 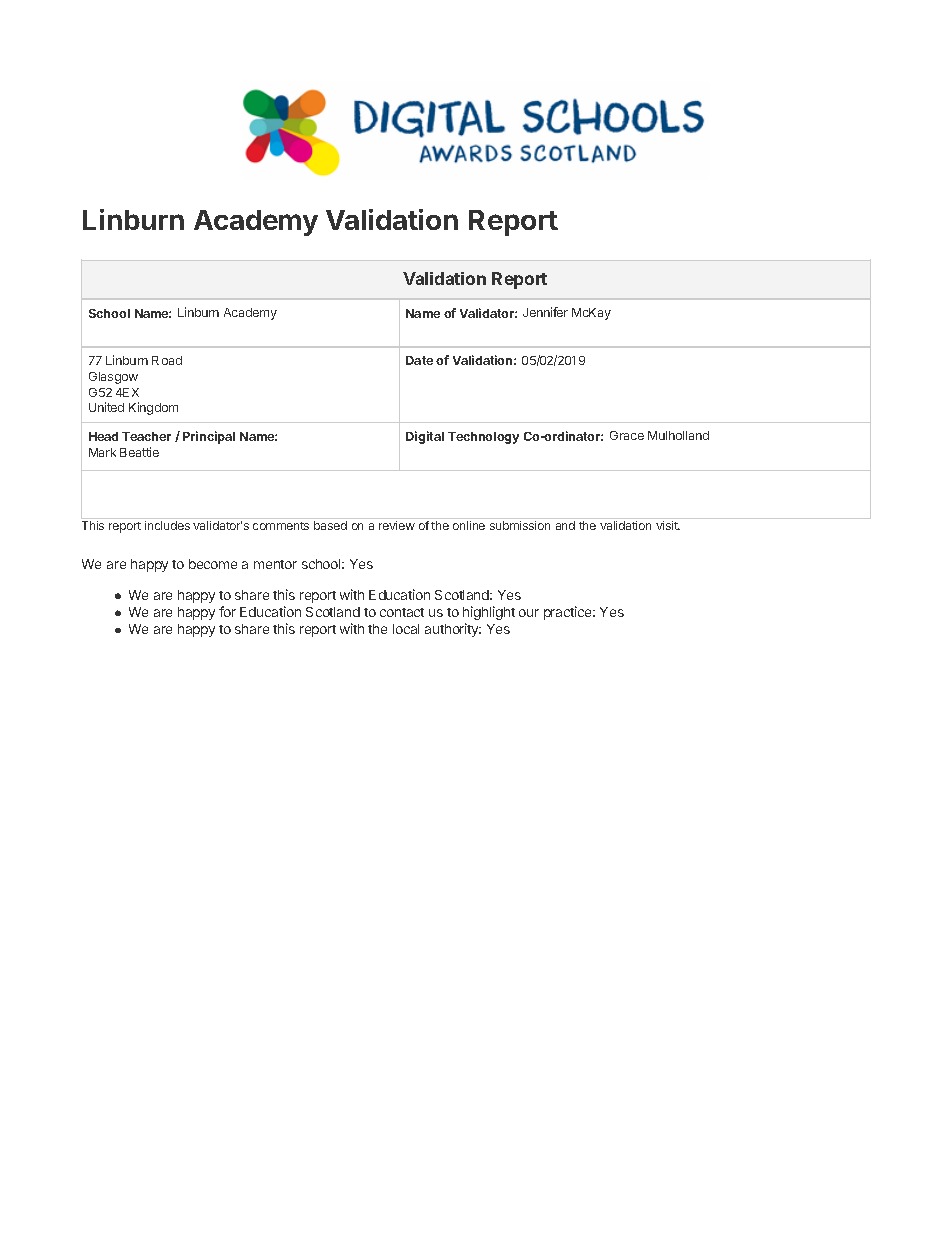 I want to click on Jennifer, so click(x=545, y=312).
